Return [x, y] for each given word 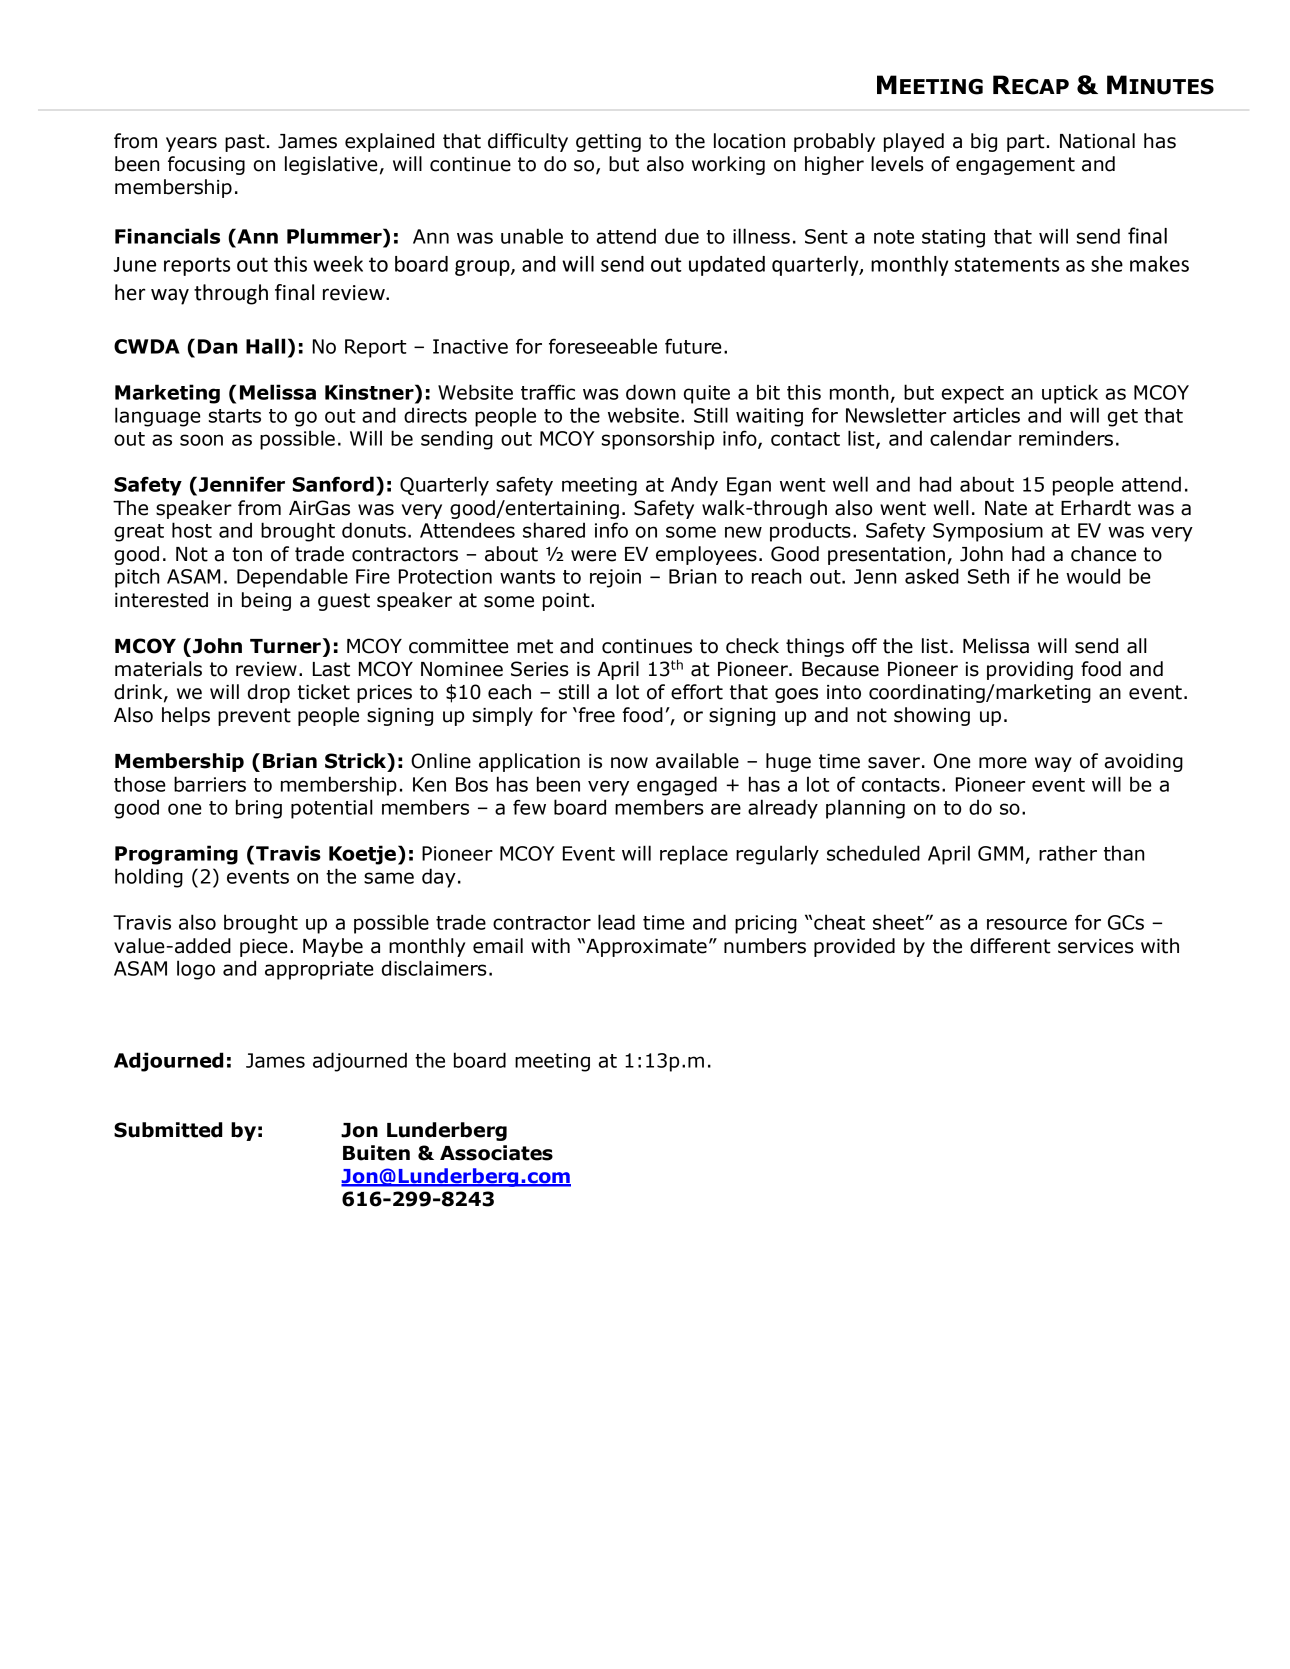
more [1003, 763]
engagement [1015, 166]
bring [259, 809]
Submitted [168, 1130]
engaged [677, 786]
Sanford [333, 484]
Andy [694, 486]
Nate [1006, 508]
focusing [206, 165]
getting [608, 143]
